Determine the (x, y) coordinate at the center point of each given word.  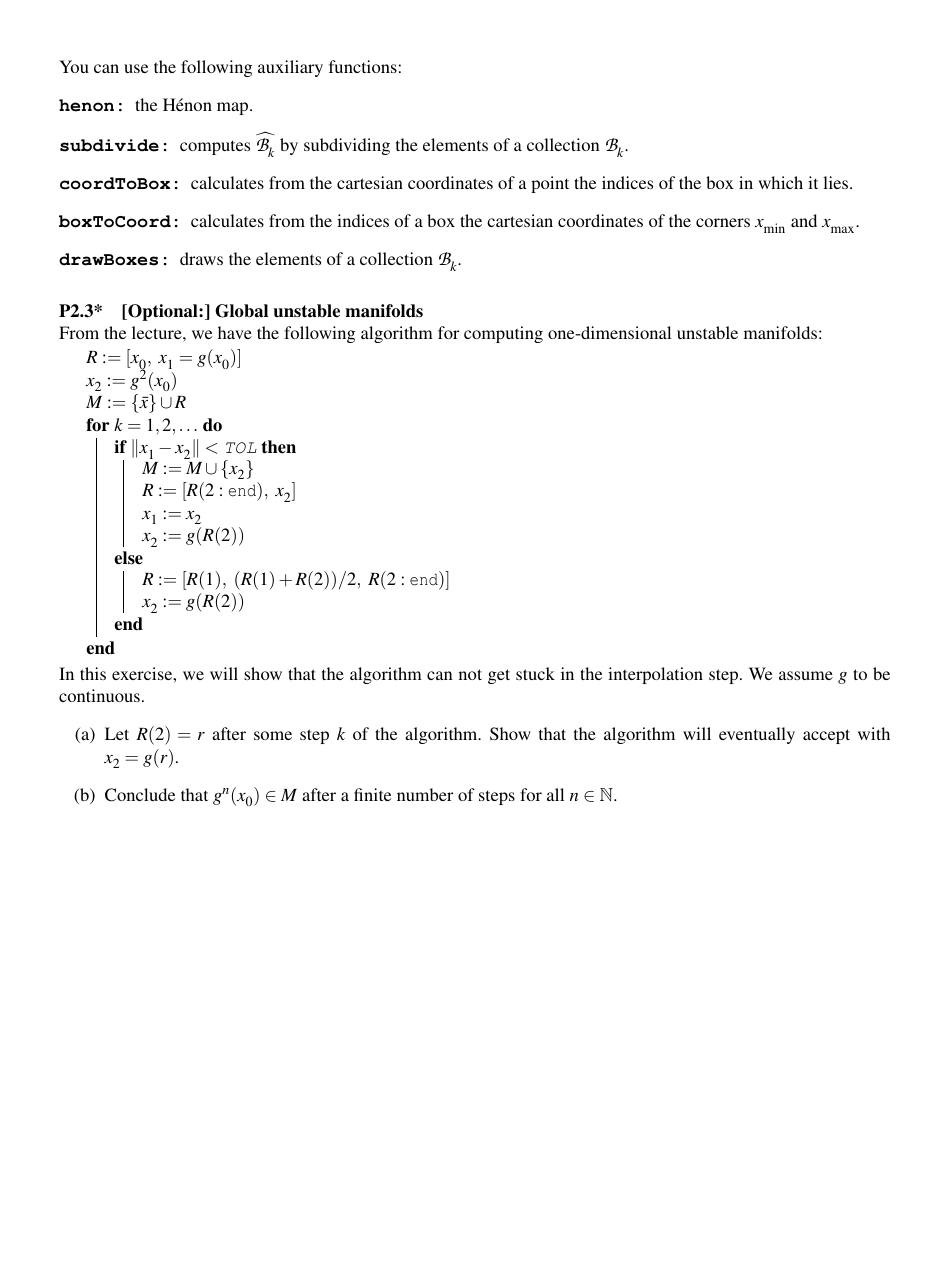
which (780, 182)
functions (363, 66)
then (279, 447)
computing (503, 334)
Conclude (140, 795)
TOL (241, 448)
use (136, 68)
